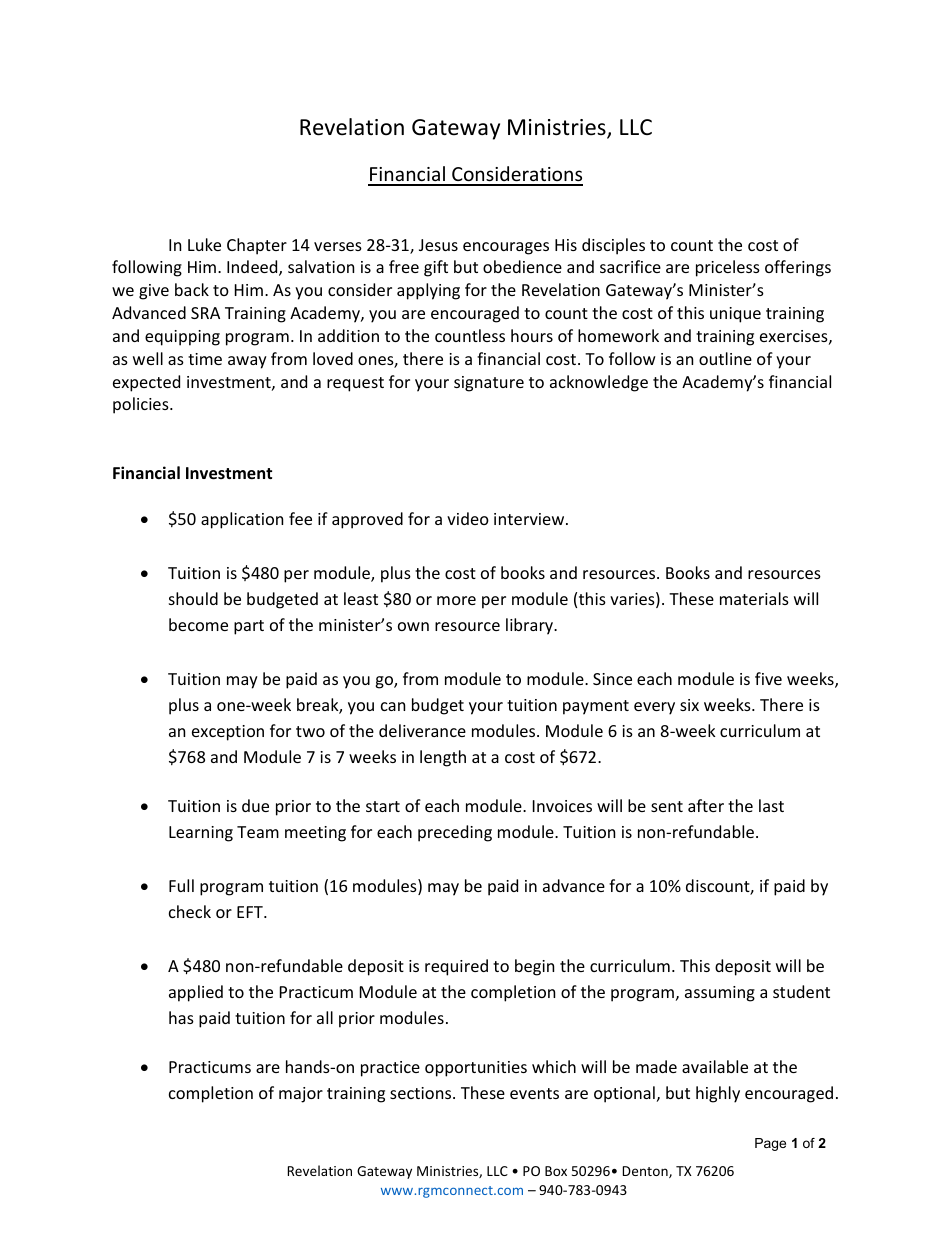 The width and height of the page is (952, 1233). Describe the element at coordinates (754, 598) in the page. I see `materials` at that location.
